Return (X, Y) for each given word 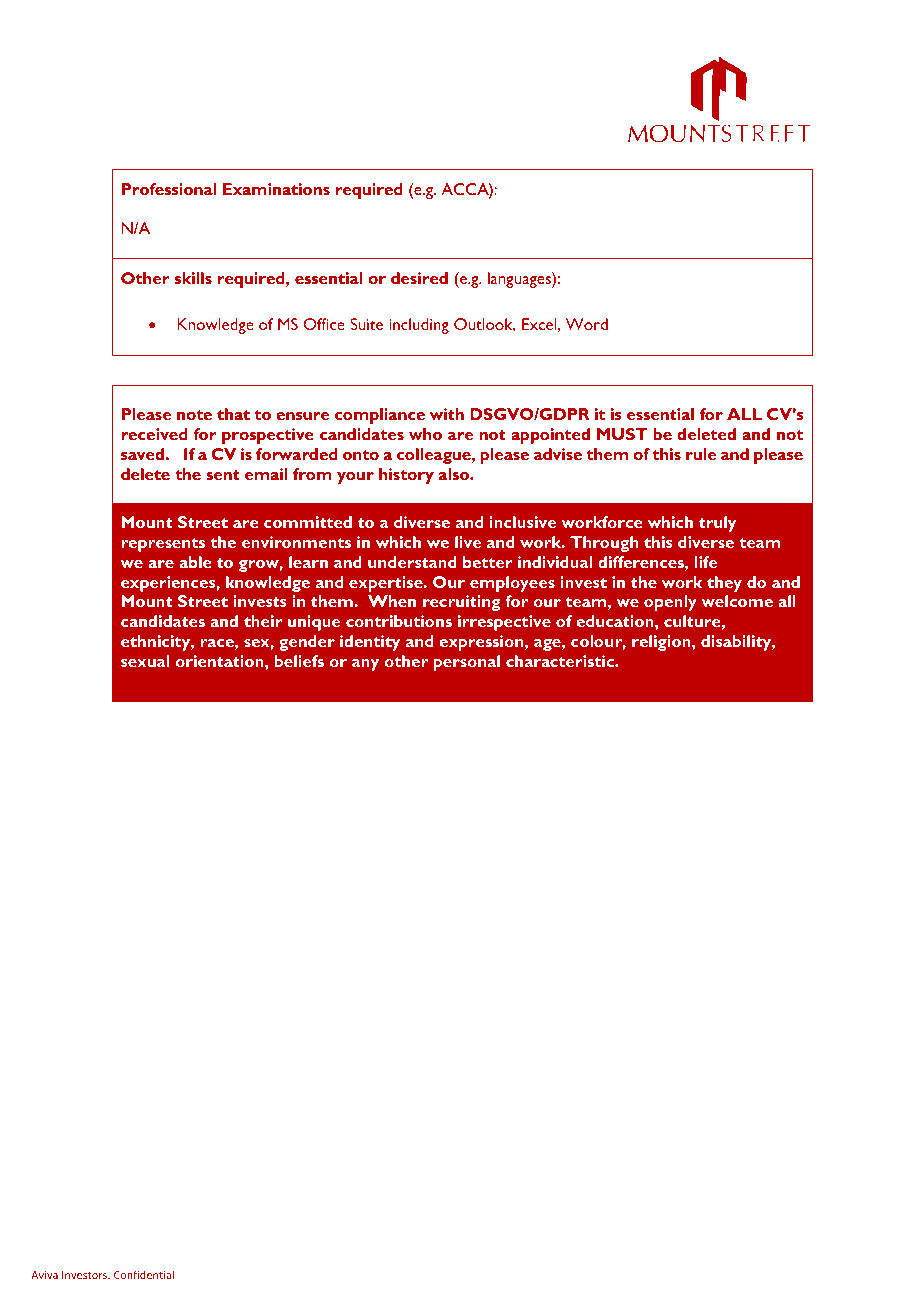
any (365, 665)
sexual (145, 661)
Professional (169, 189)
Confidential (144, 1274)
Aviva (44, 1275)
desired (419, 278)
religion (662, 643)
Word (587, 324)
